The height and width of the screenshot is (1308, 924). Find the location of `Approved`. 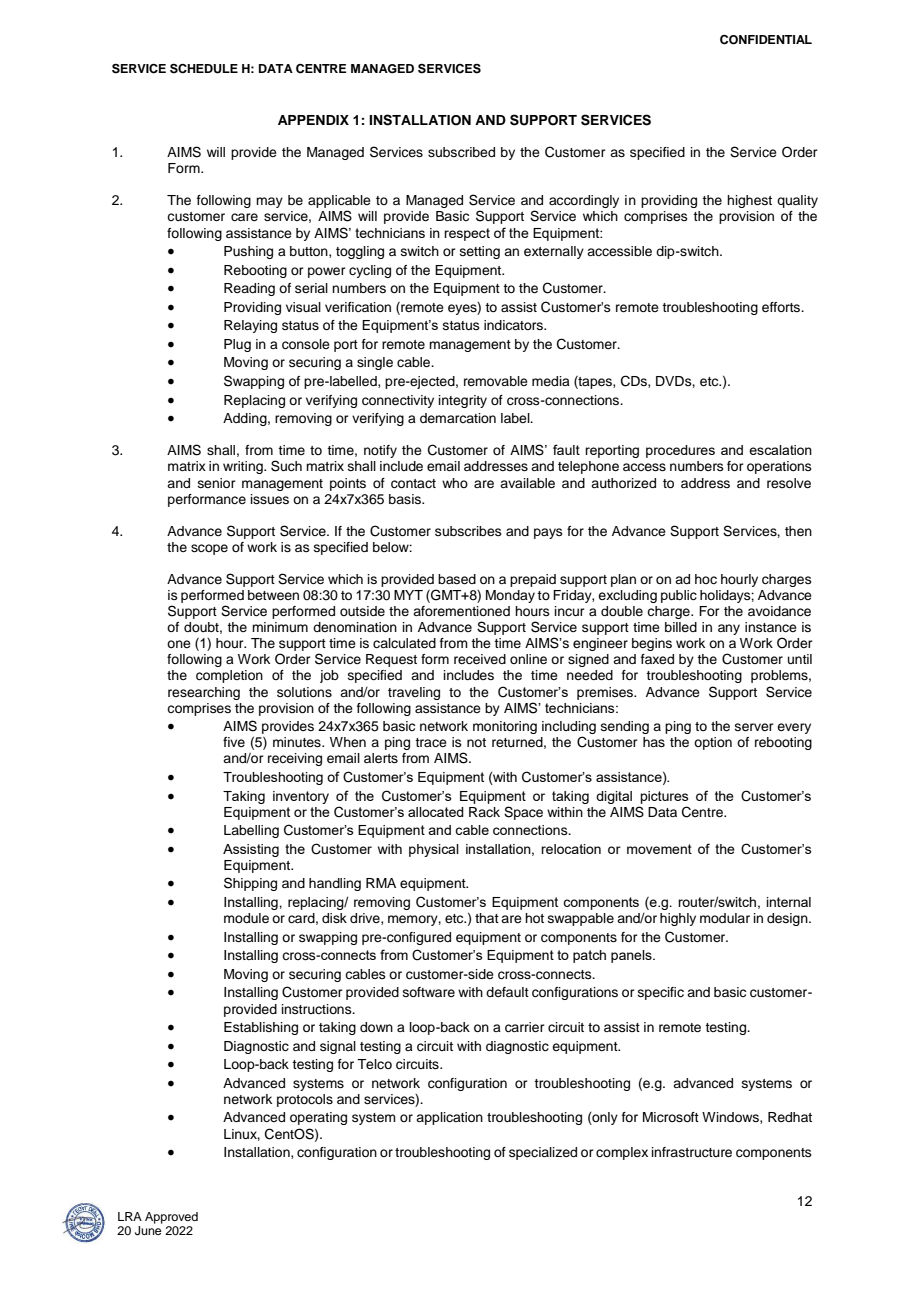

Approved is located at coordinates (171, 1218).
